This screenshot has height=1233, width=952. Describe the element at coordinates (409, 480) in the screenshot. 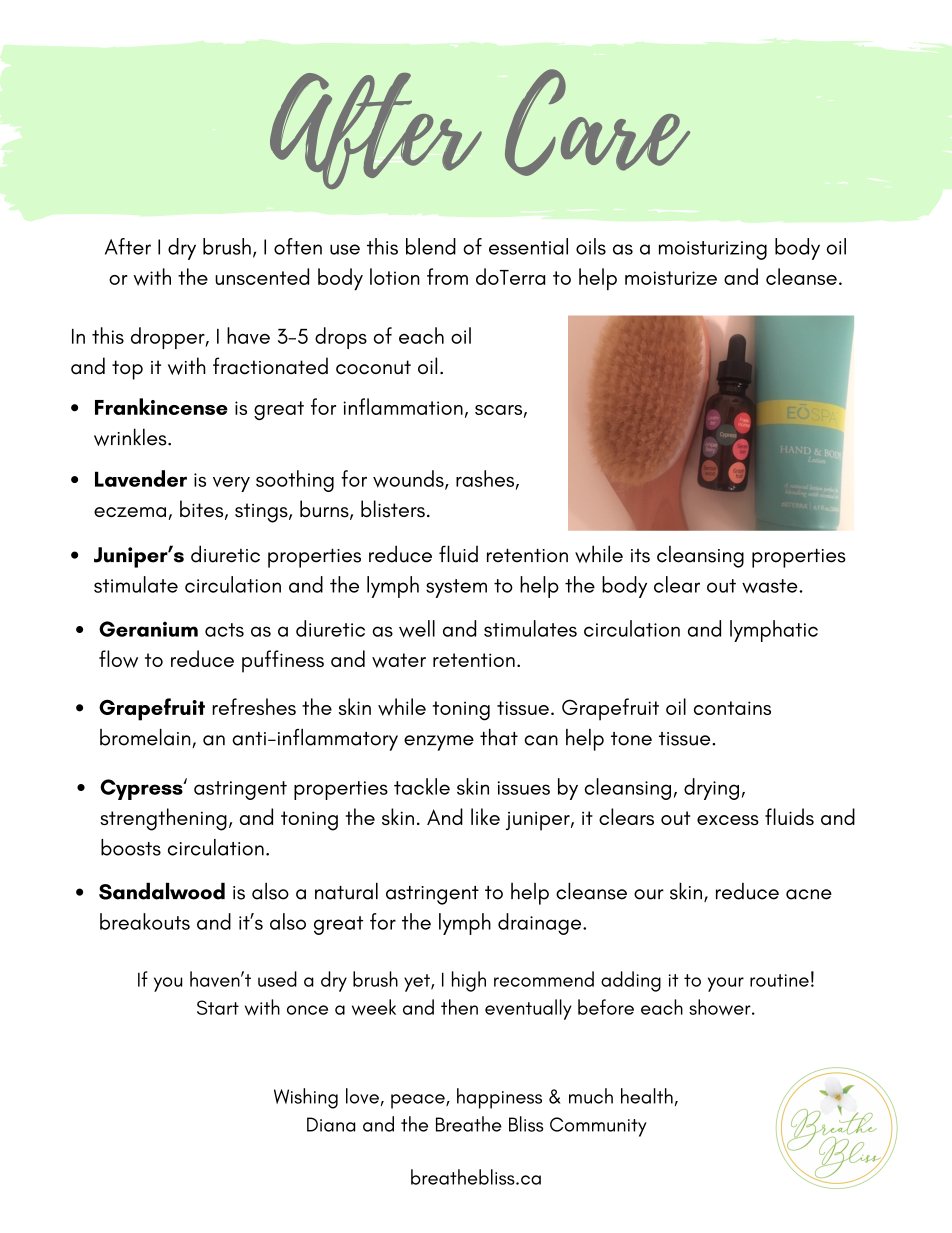

I see `wounds` at that location.
